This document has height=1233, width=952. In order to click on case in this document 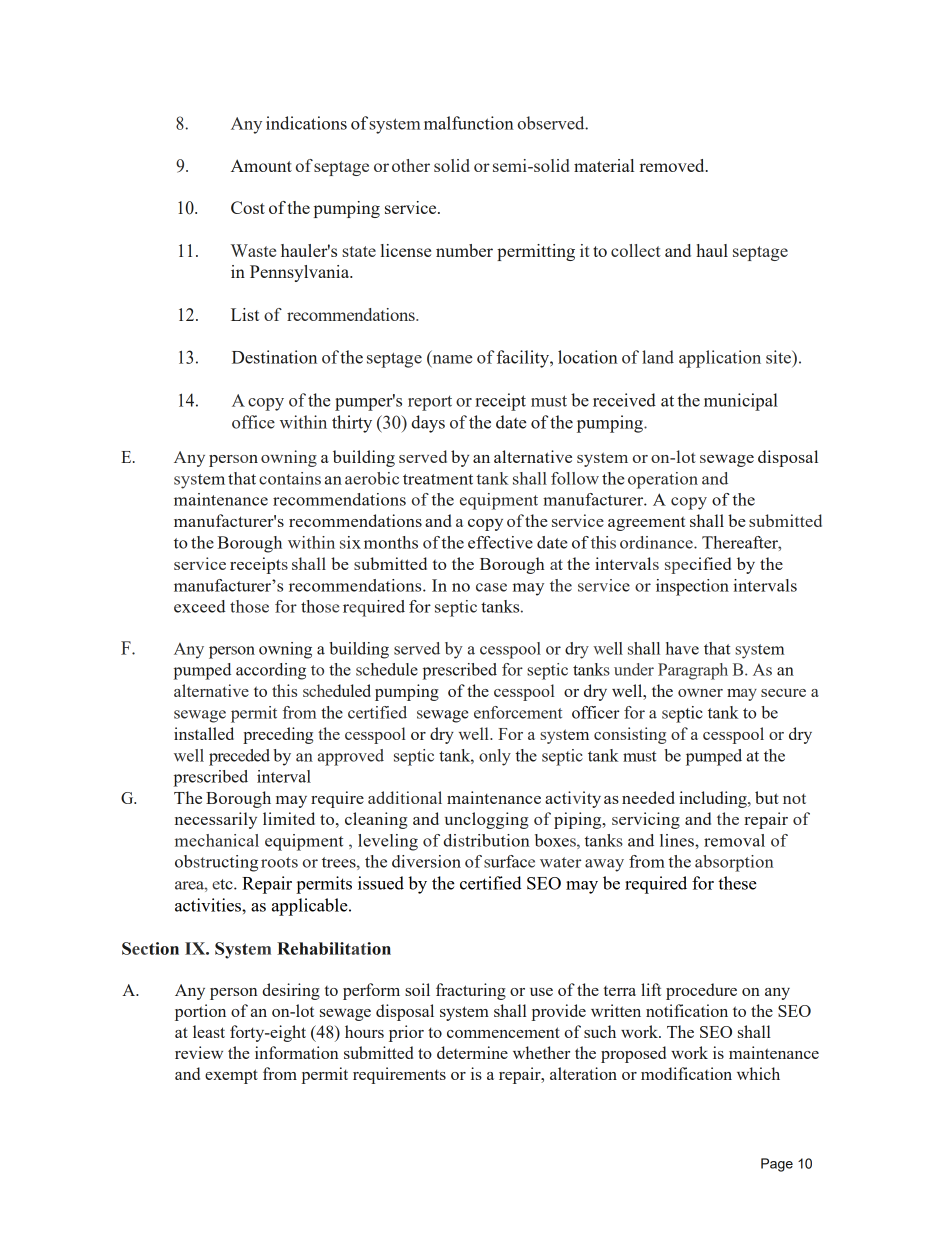, I will do `click(491, 587)`.
